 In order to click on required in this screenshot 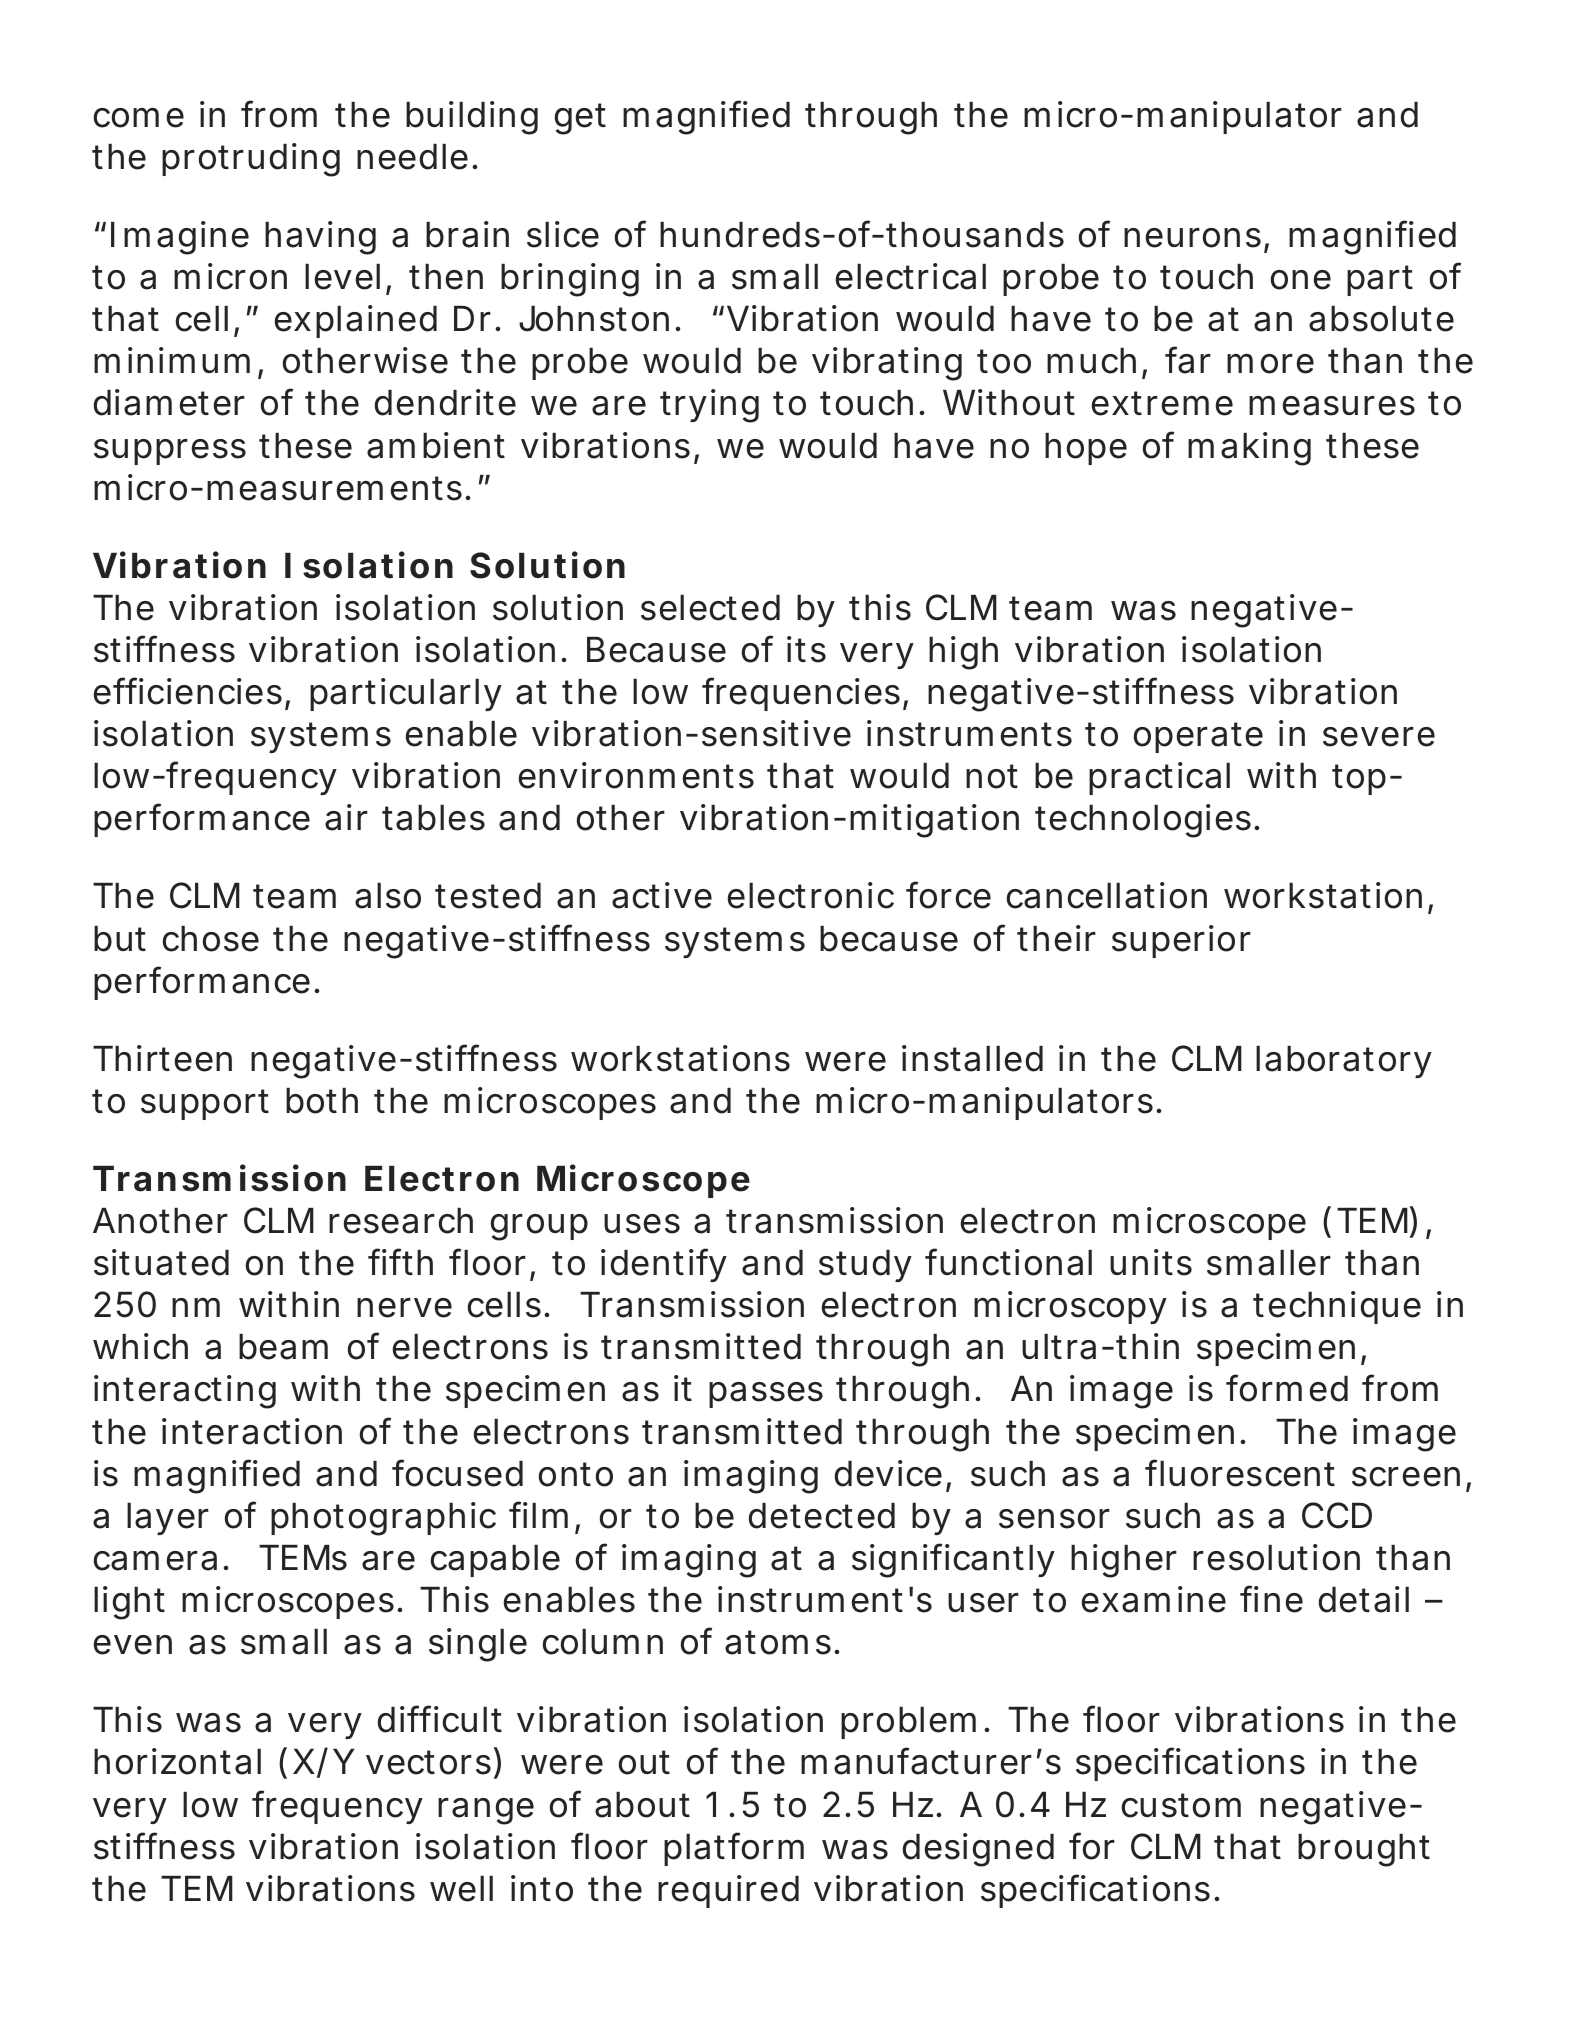, I will do `click(728, 1891)`.
